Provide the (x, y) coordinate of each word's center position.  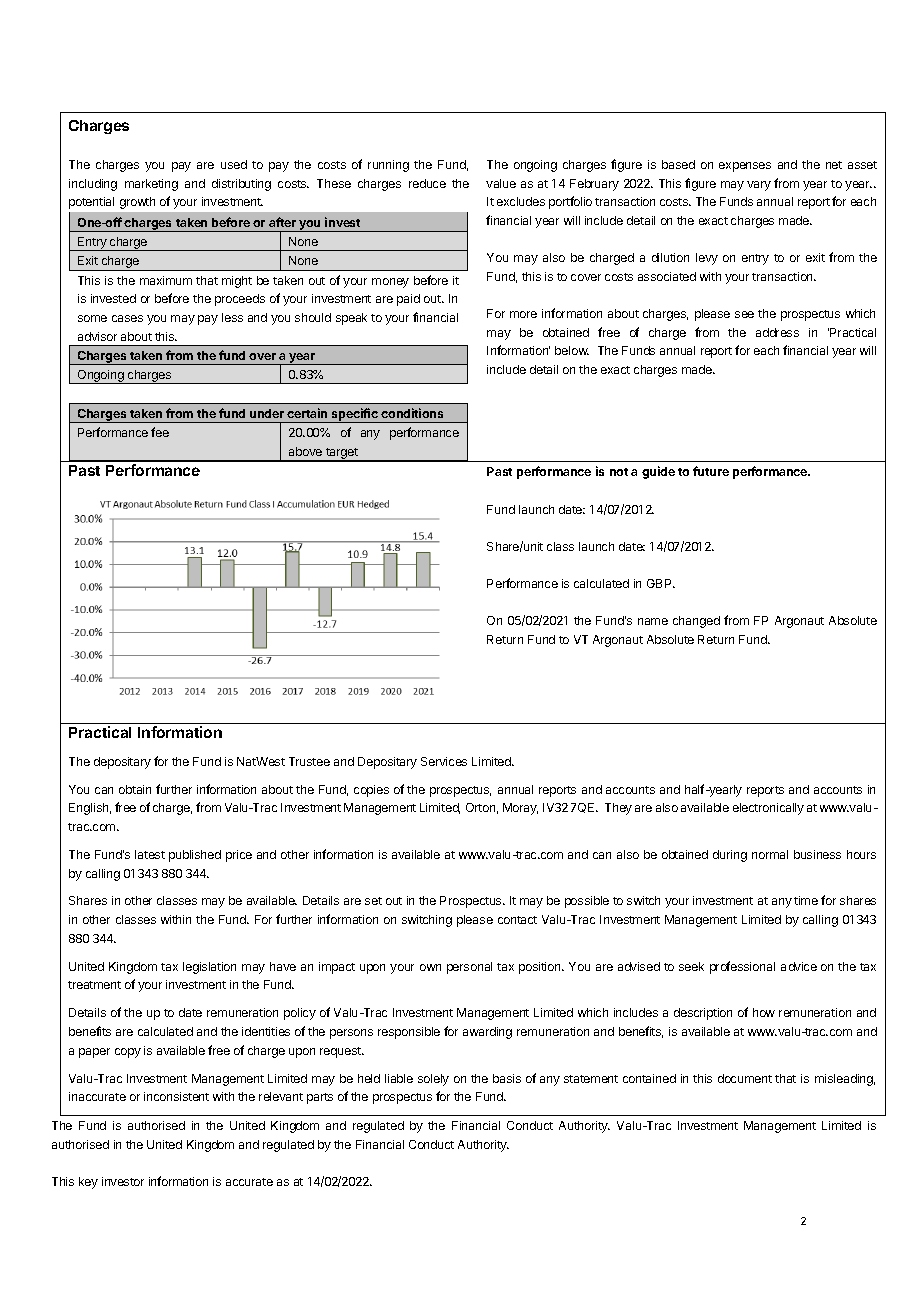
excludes (521, 201)
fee (160, 432)
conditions (412, 413)
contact (517, 920)
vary (759, 186)
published (195, 856)
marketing (151, 185)
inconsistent (176, 1096)
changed (696, 622)
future (711, 471)
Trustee (309, 761)
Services (444, 761)
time (806, 900)
